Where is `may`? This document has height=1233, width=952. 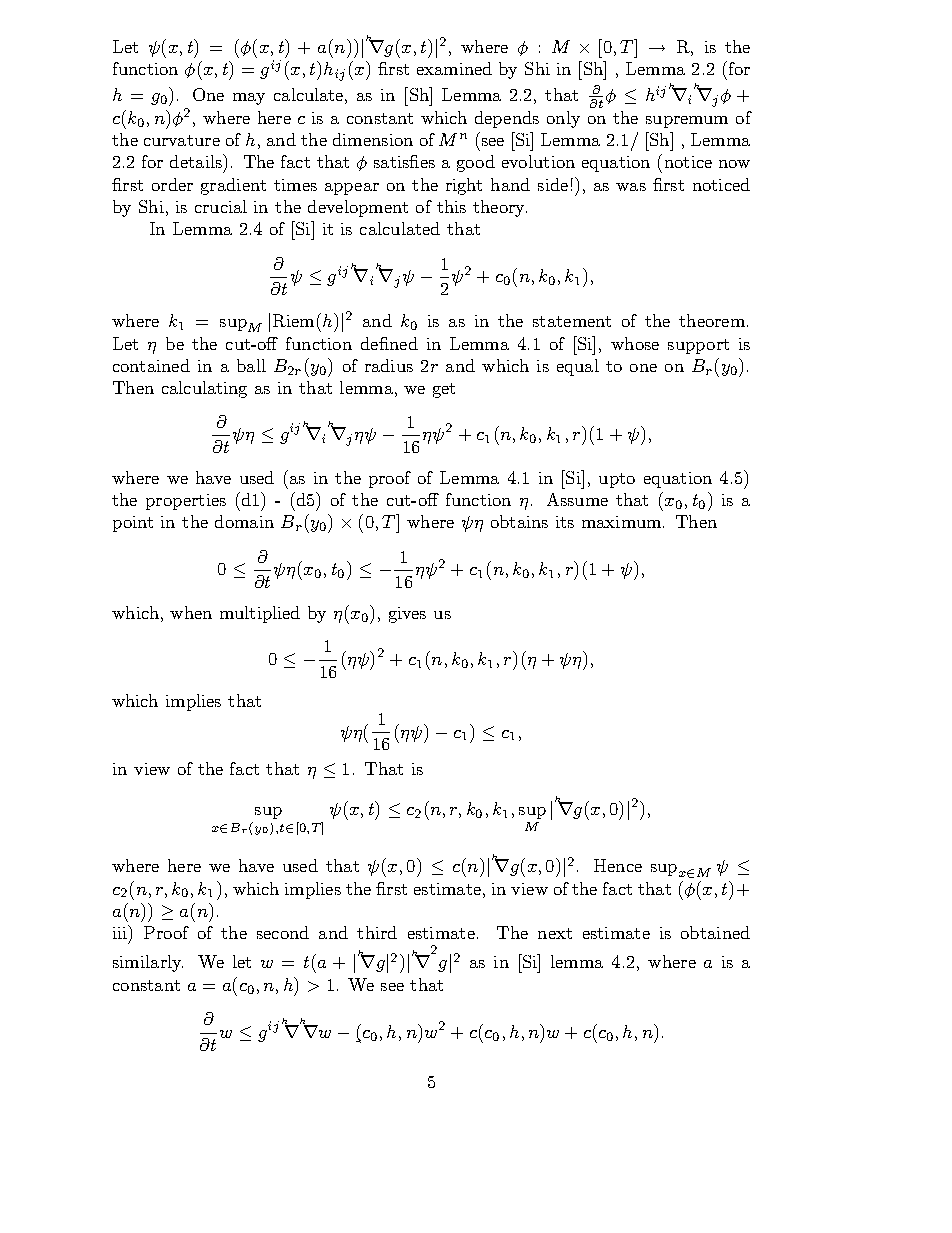
may is located at coordinates (249, 99).
